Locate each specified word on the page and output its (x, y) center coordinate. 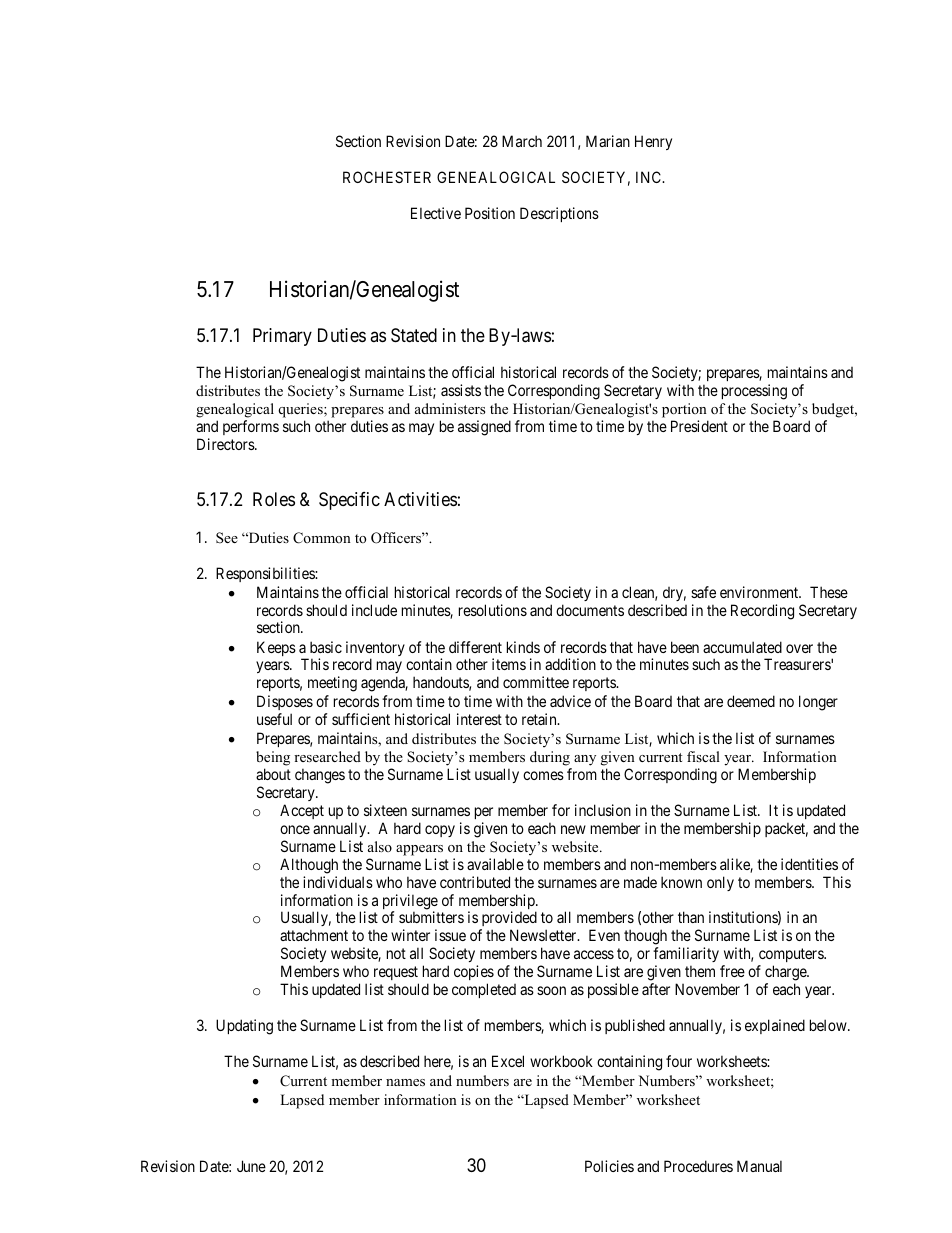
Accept (302, 811)
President (699, 426)
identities (809, 864)
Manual (759, 1166)
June (251, 1166)
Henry (653, 142)
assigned (484, 428)
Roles (274, 499)
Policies (609, 1166)
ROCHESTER (387, 177)
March (522, 141)
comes (543, 775)
